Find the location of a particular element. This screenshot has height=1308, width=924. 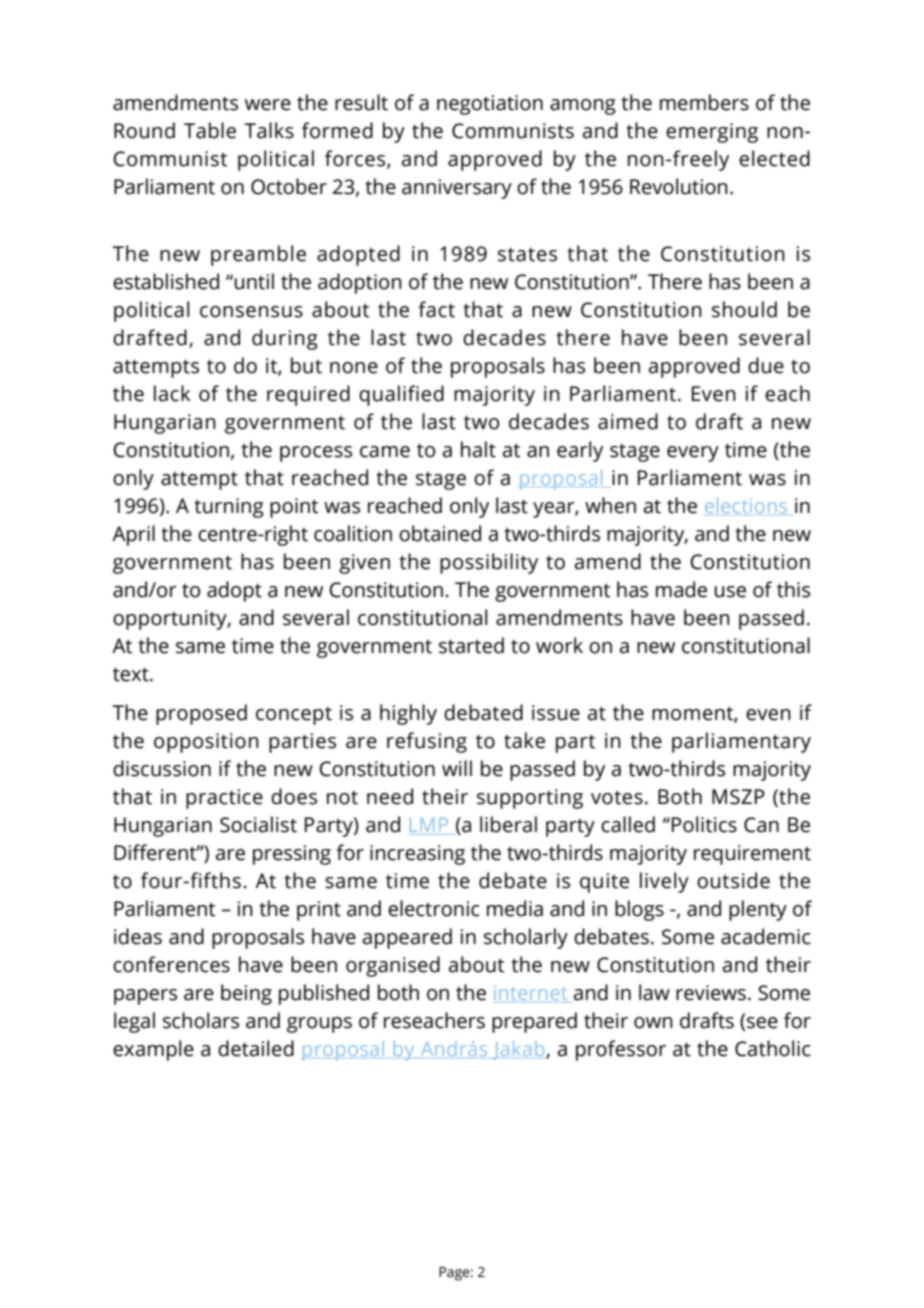

emerging is located at coordinates (712, 133).
